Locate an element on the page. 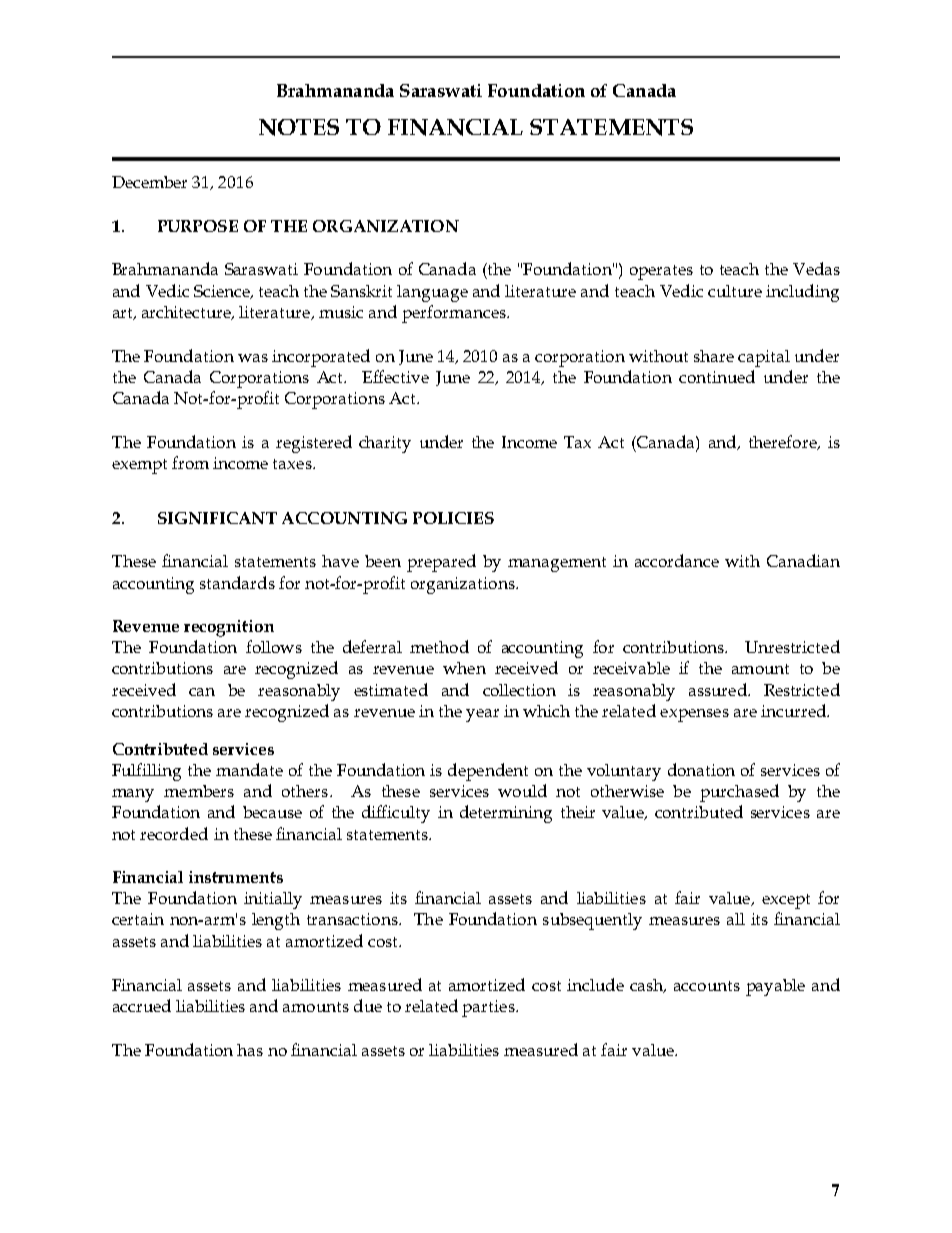 The image size is (952, 1233). therefore is located at coordinates (784, 442).
